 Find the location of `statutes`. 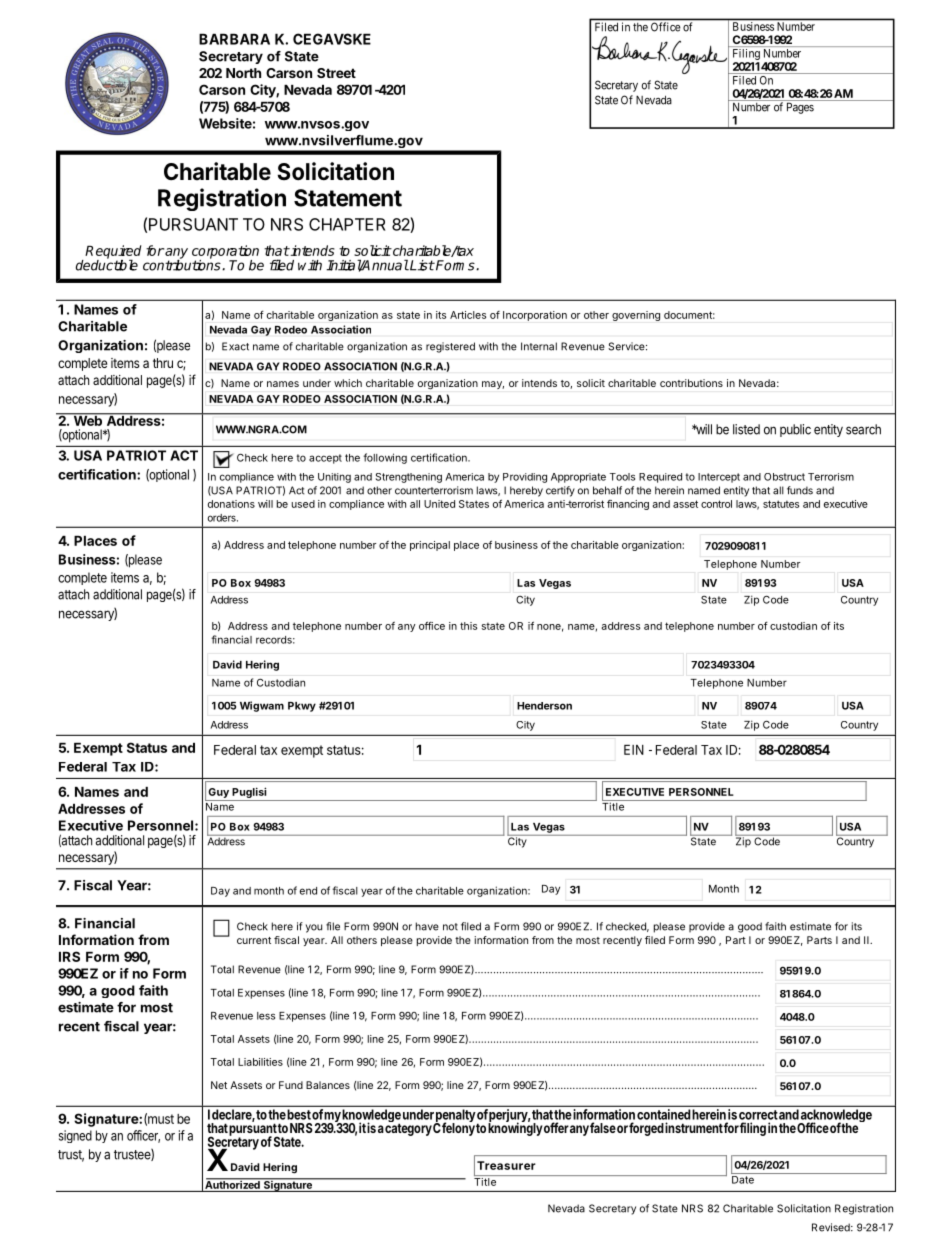

statutes is located at coordinates (781, 504).
